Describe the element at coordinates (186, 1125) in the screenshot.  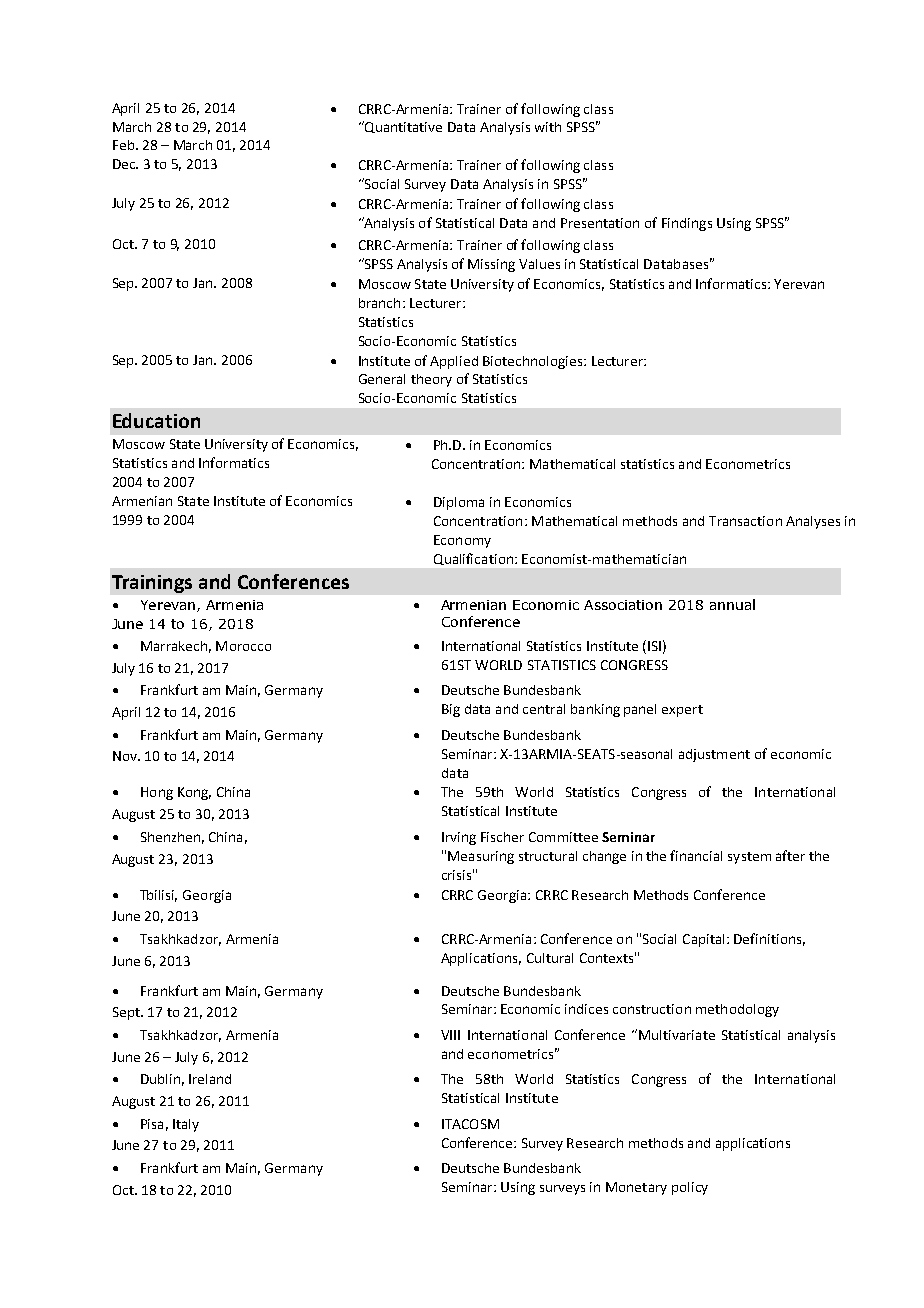
I see `Italy` at that location.
